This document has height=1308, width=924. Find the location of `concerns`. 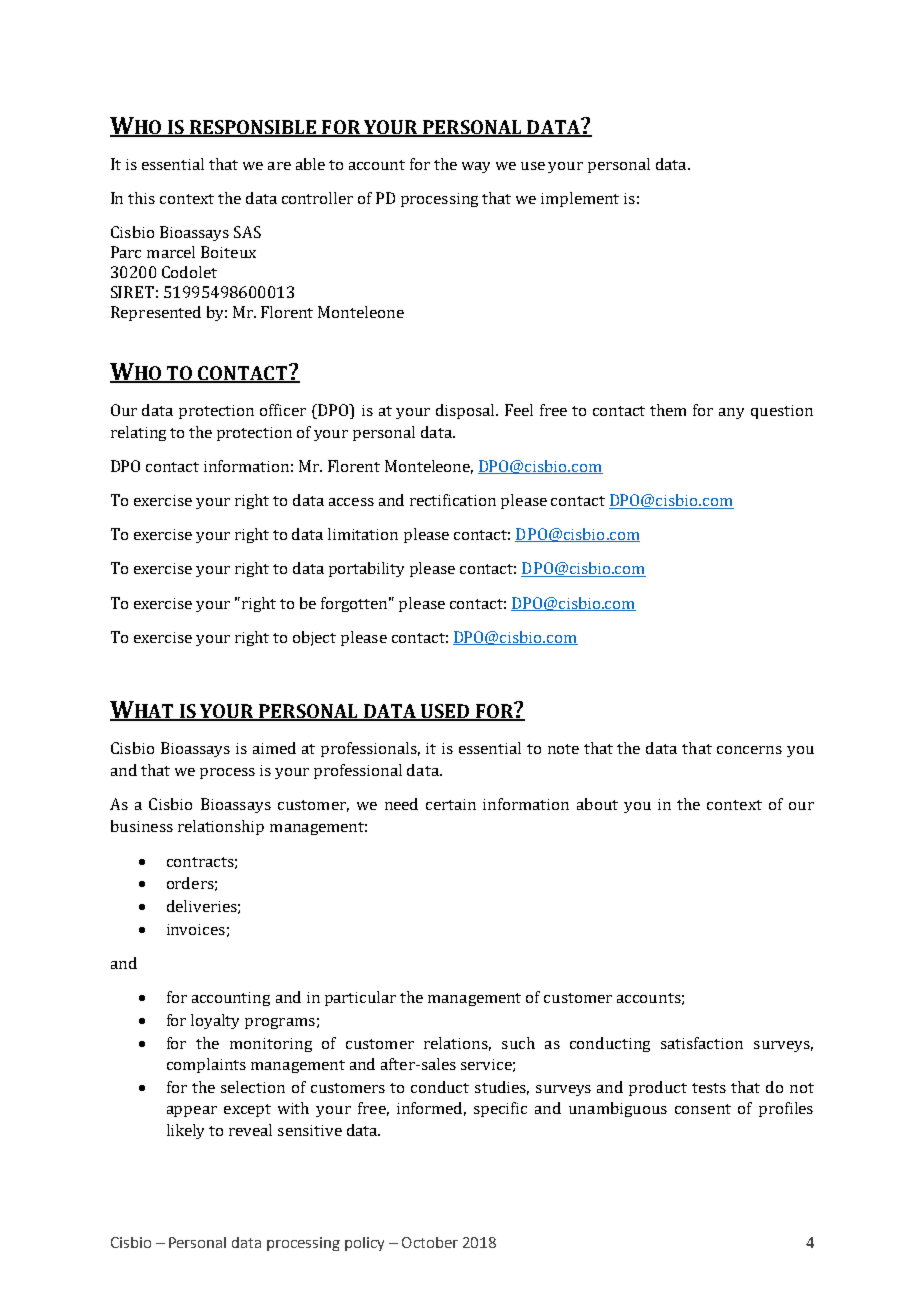

concerns is located at coordinates (749, 750).
